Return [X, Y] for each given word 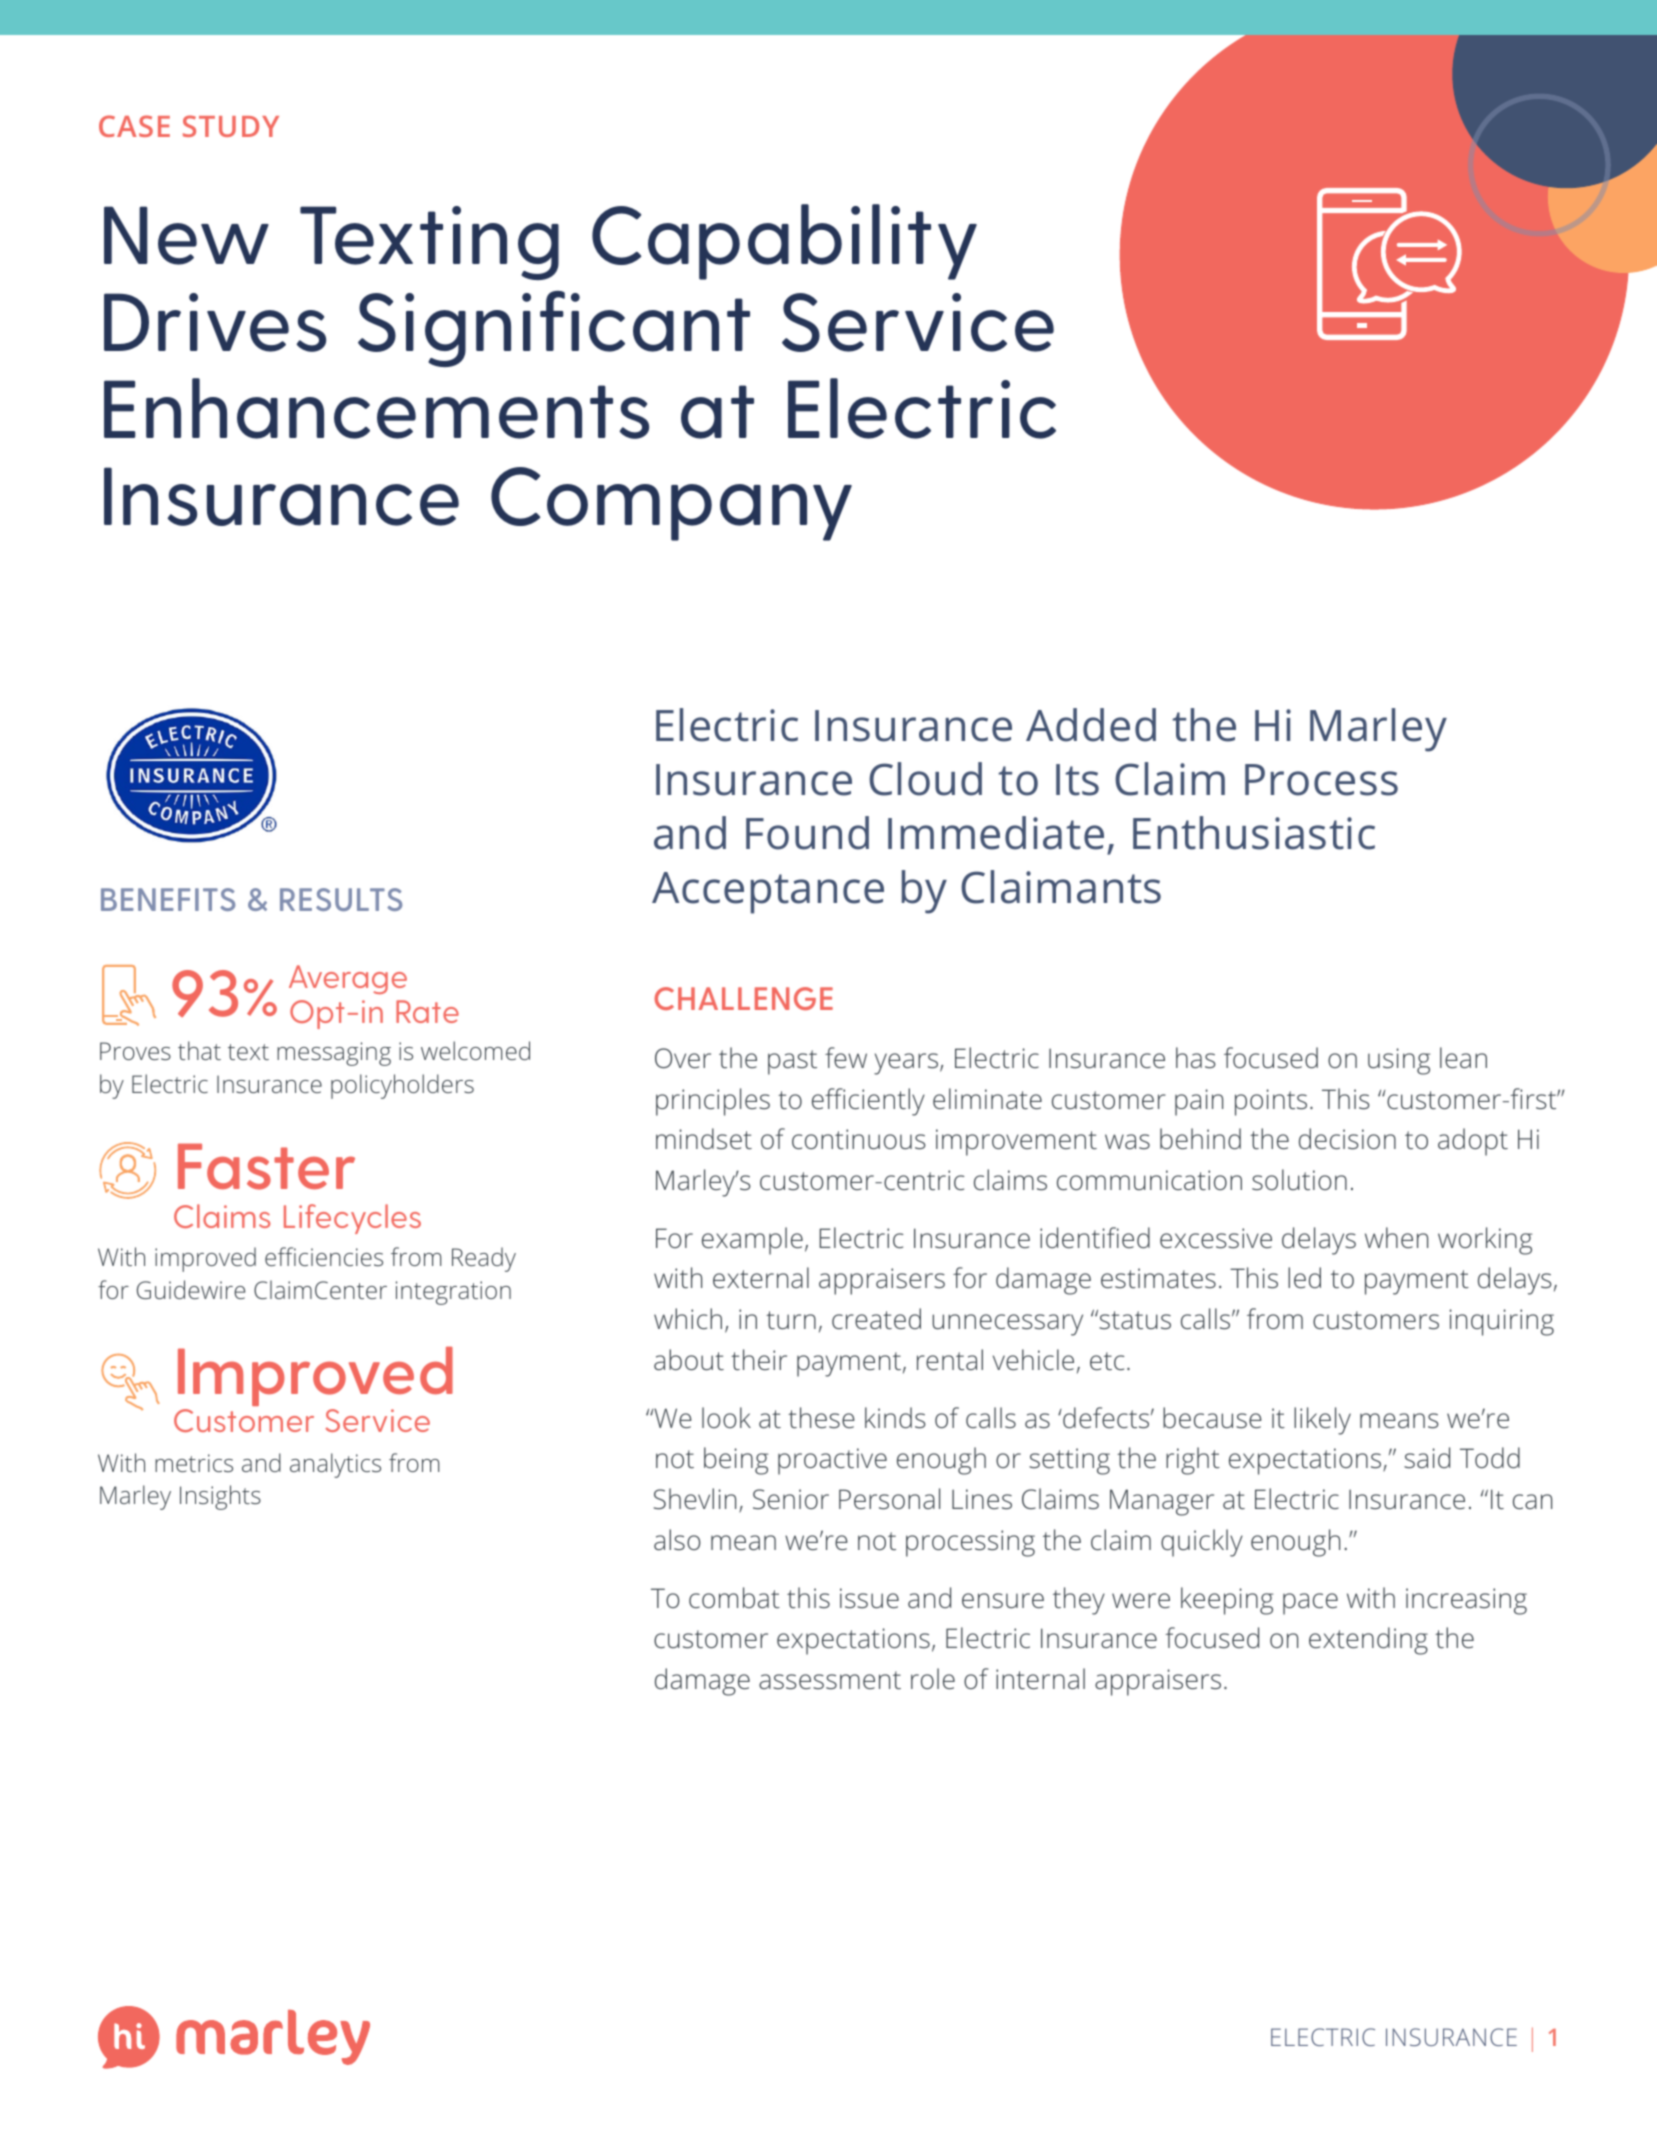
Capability [784, 242]
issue [869, 1598]
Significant [554, 329]
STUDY [231, 126]
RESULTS [341, 899]
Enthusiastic [1254, 833]
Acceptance [768, 893]
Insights [220, 1497]
